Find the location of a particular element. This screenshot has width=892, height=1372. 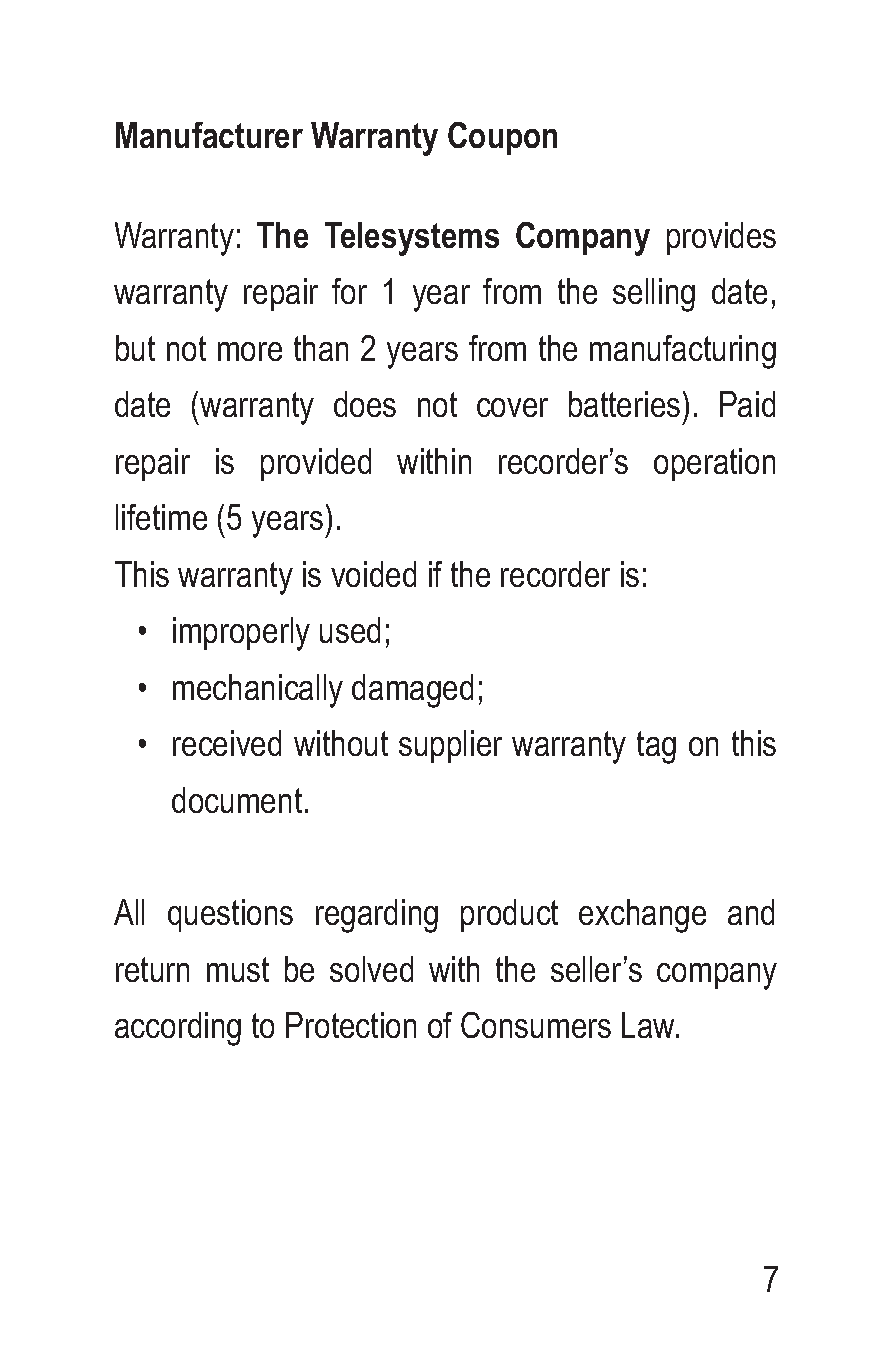

solved is located at coordinates (371, 969).
